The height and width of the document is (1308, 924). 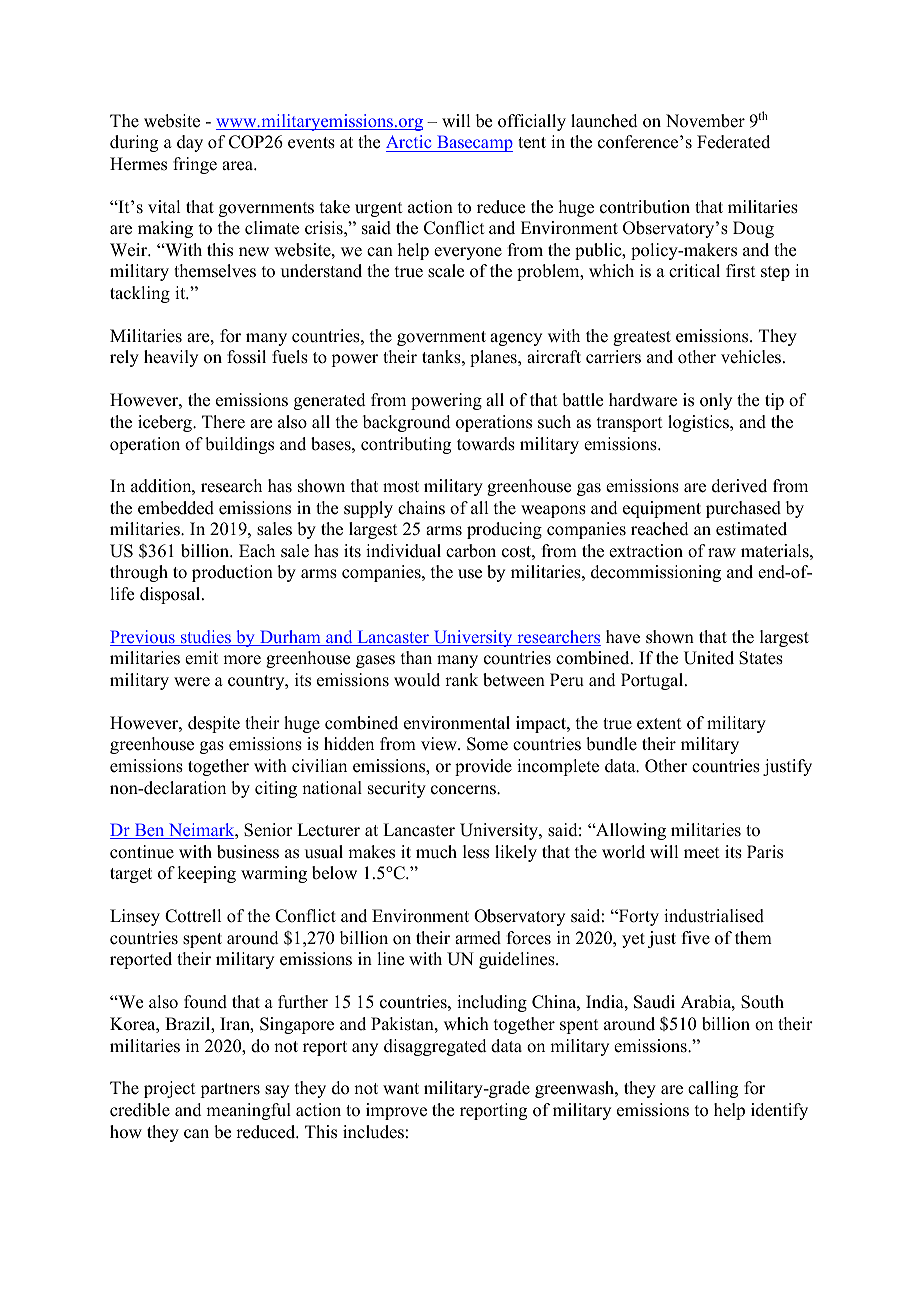 What do you see at coordinates (713, 1089) in the document?
I see `calling` at bounding box center [713, 1089].
